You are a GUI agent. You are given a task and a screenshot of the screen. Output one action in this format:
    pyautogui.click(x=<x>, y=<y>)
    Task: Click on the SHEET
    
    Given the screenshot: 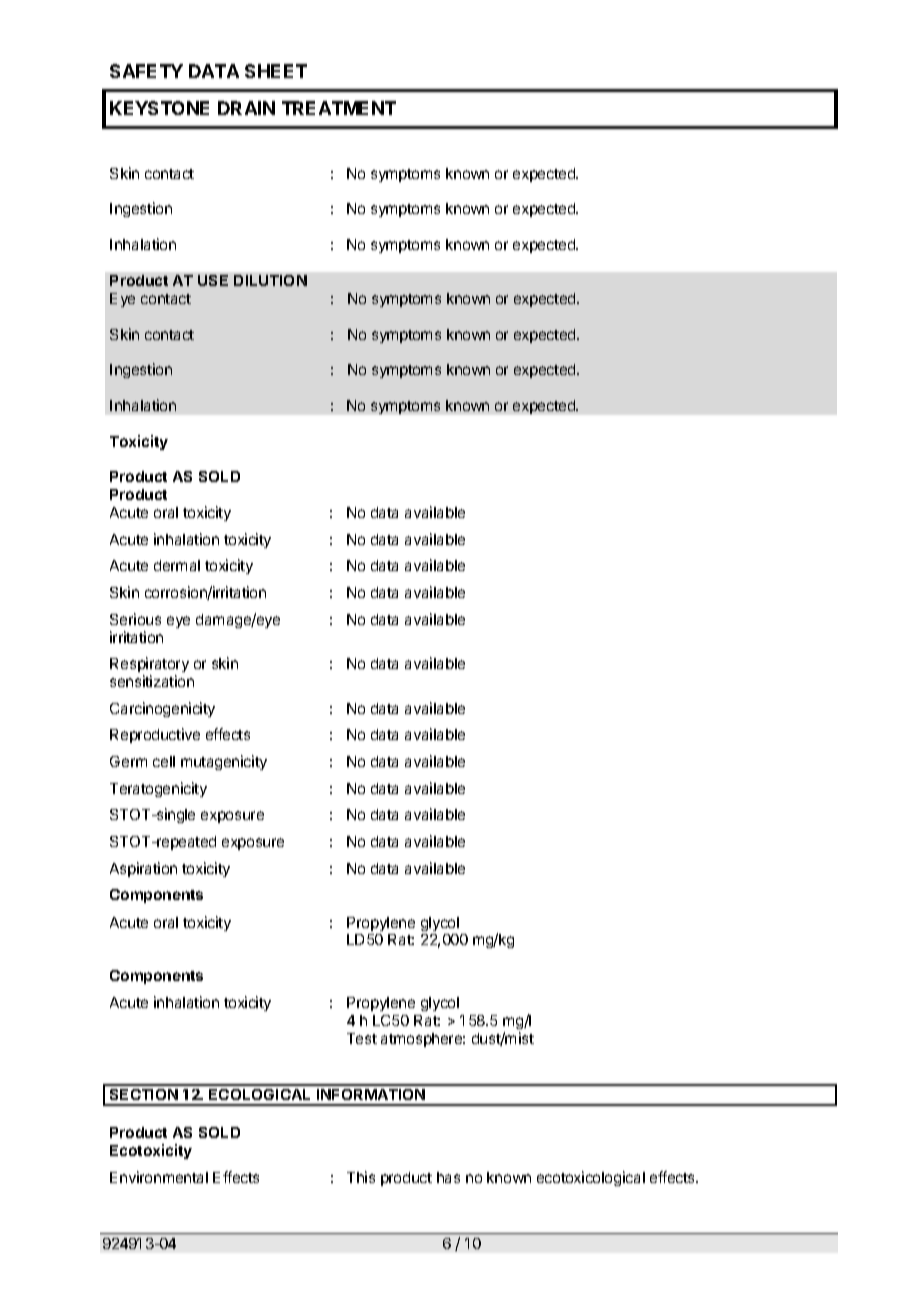 What is the action you would take?
    pyautogui.click(x=276, y=71)
